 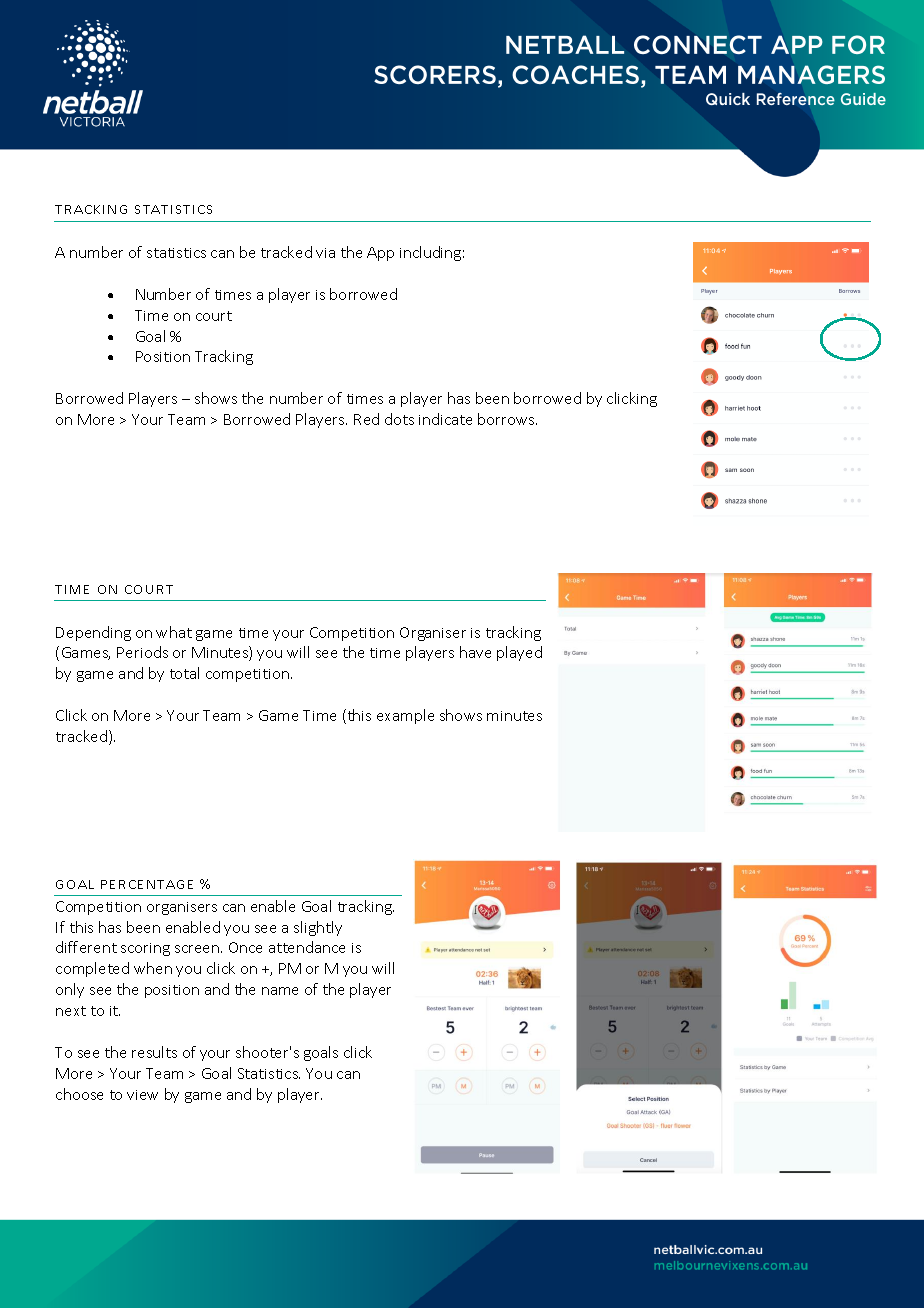 I want to click on have, so click(x=475, y=652).
